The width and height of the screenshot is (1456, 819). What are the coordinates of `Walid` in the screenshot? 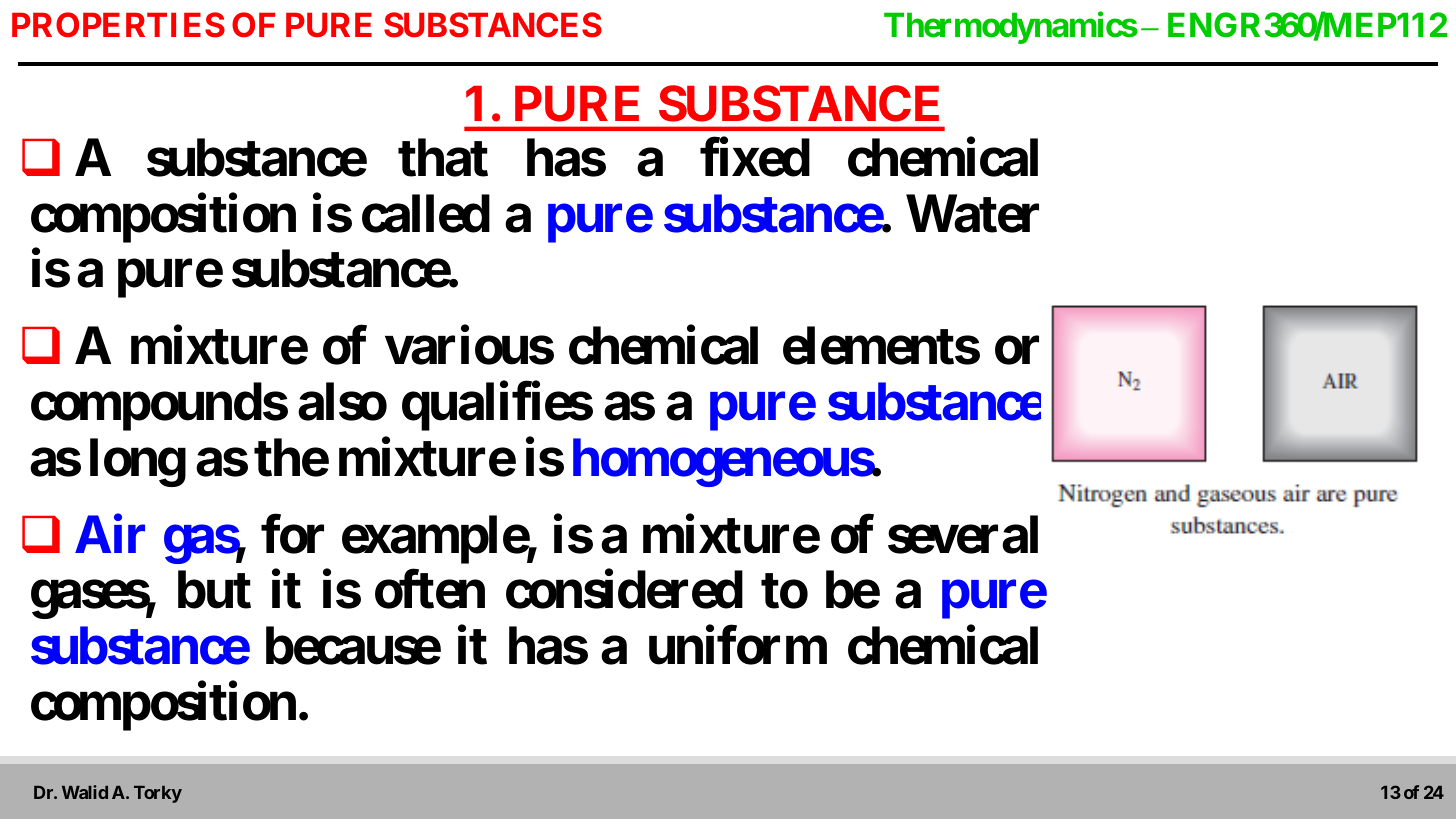 It's located at (85, 792).
